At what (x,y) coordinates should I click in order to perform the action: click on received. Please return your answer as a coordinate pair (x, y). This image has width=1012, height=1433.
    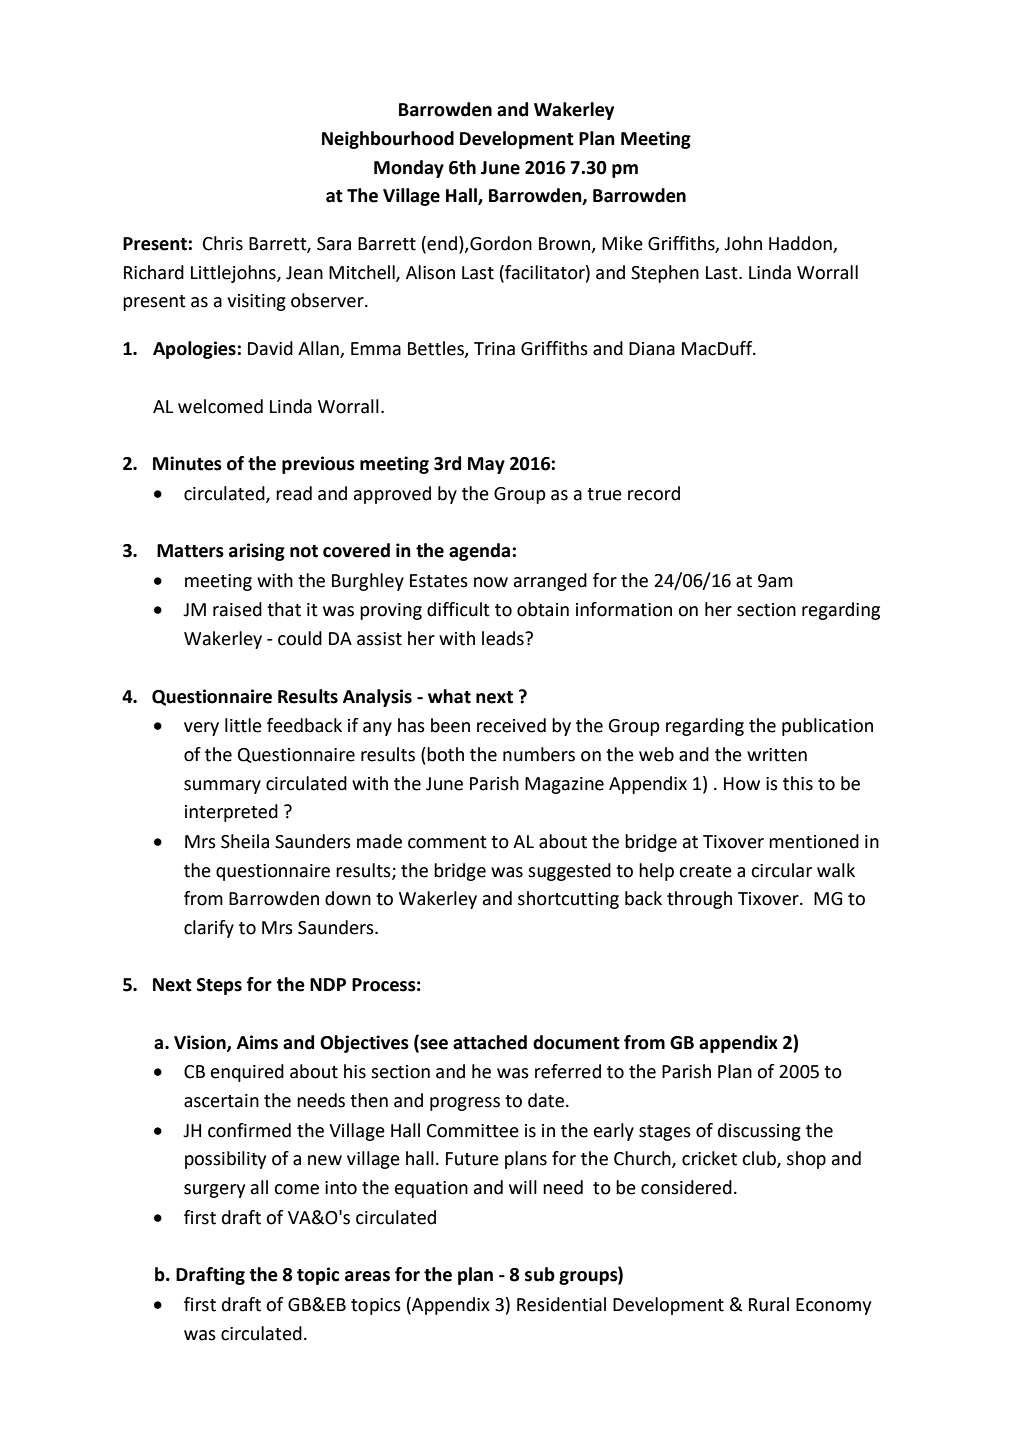
    Looking at the image, I should click on (511, 725).
